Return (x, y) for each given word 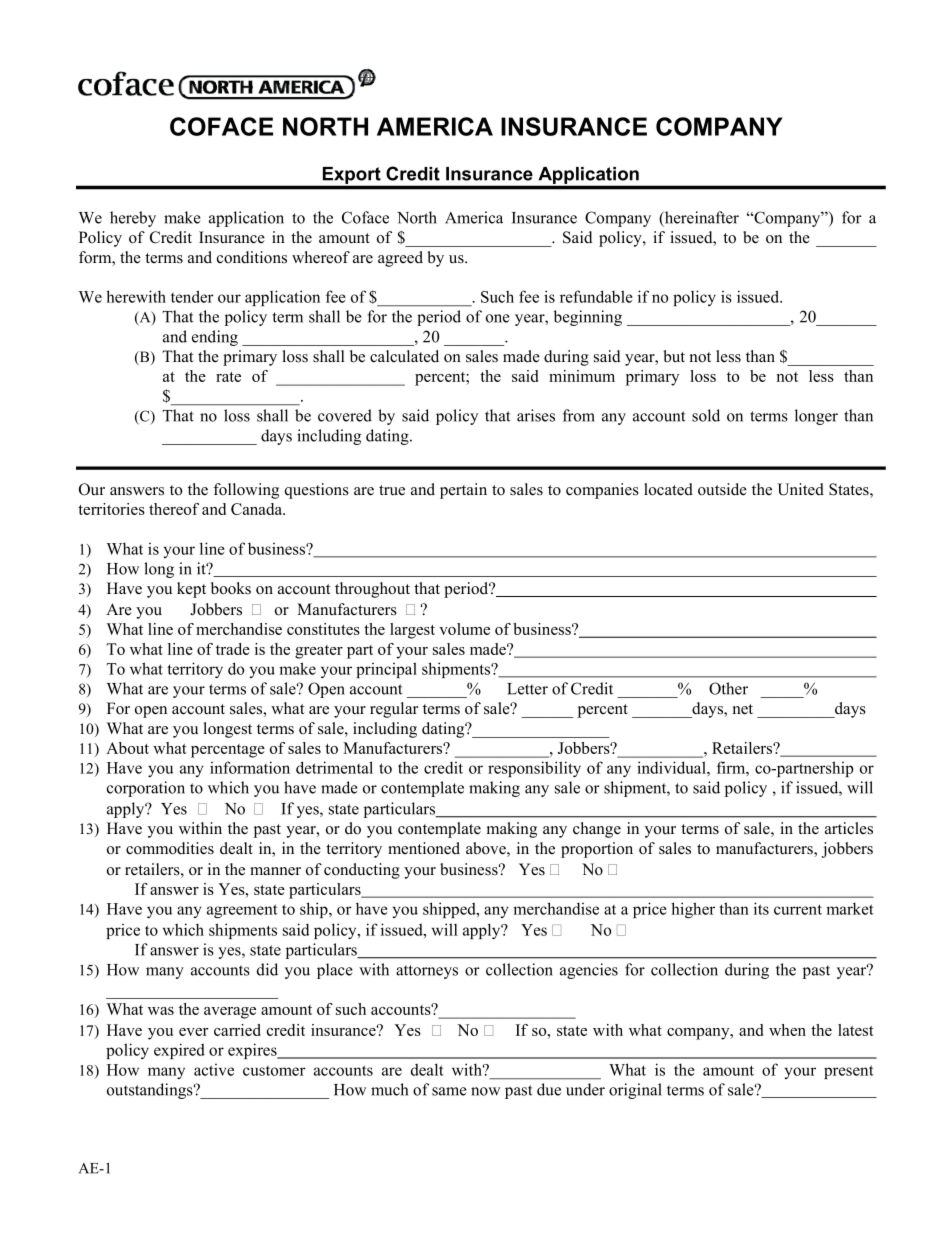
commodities (170, 848)
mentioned (424, 848)
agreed (400, 259)
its (761, 908)
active (214, 1070)
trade (233, 649)
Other (728, 688)
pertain (463, 491)
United (800, 489)
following (246, 491)
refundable (596, 296)
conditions (252, 257)
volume (464, 629)
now (485, 1091)
